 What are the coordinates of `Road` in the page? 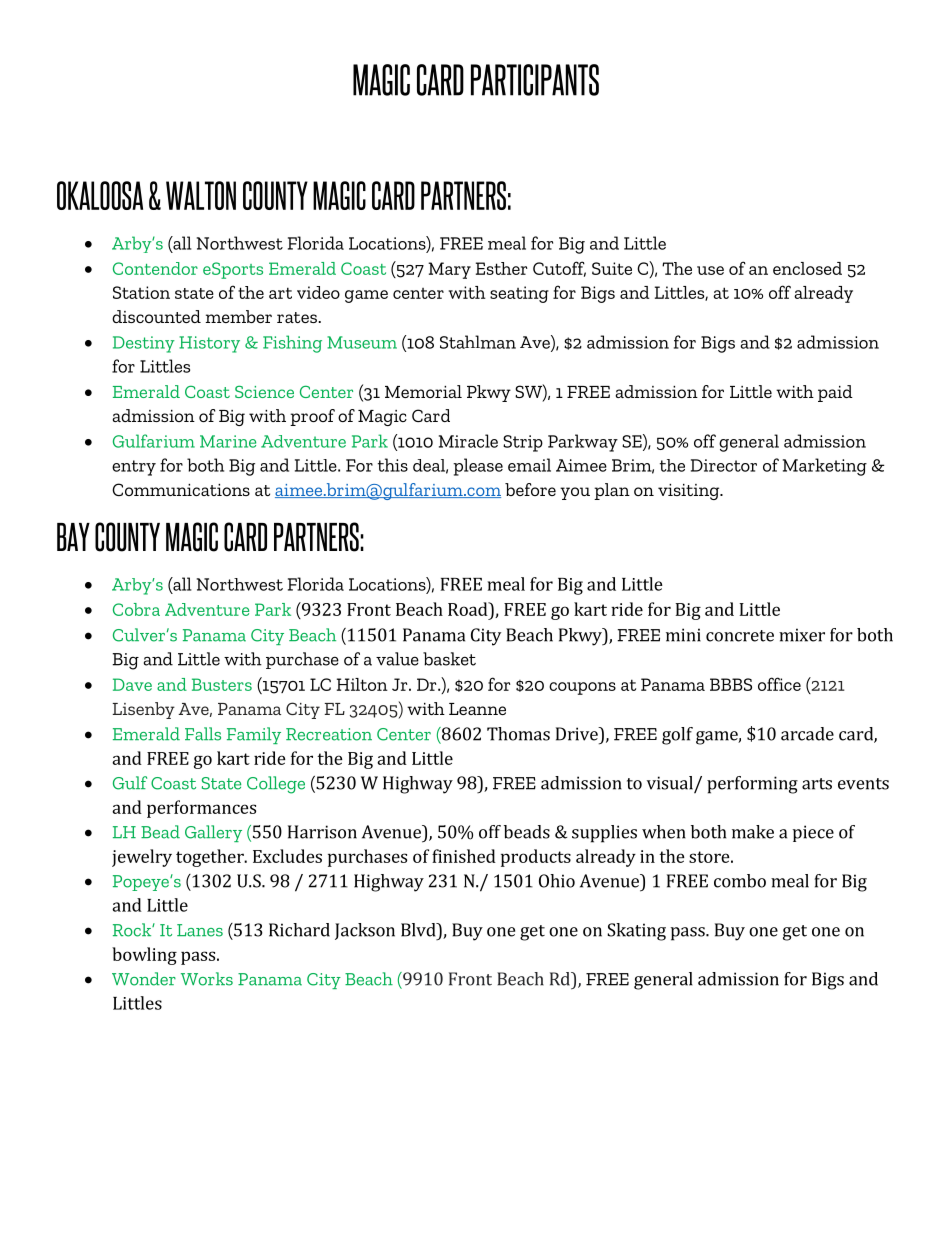 It's located at (469, 609).
